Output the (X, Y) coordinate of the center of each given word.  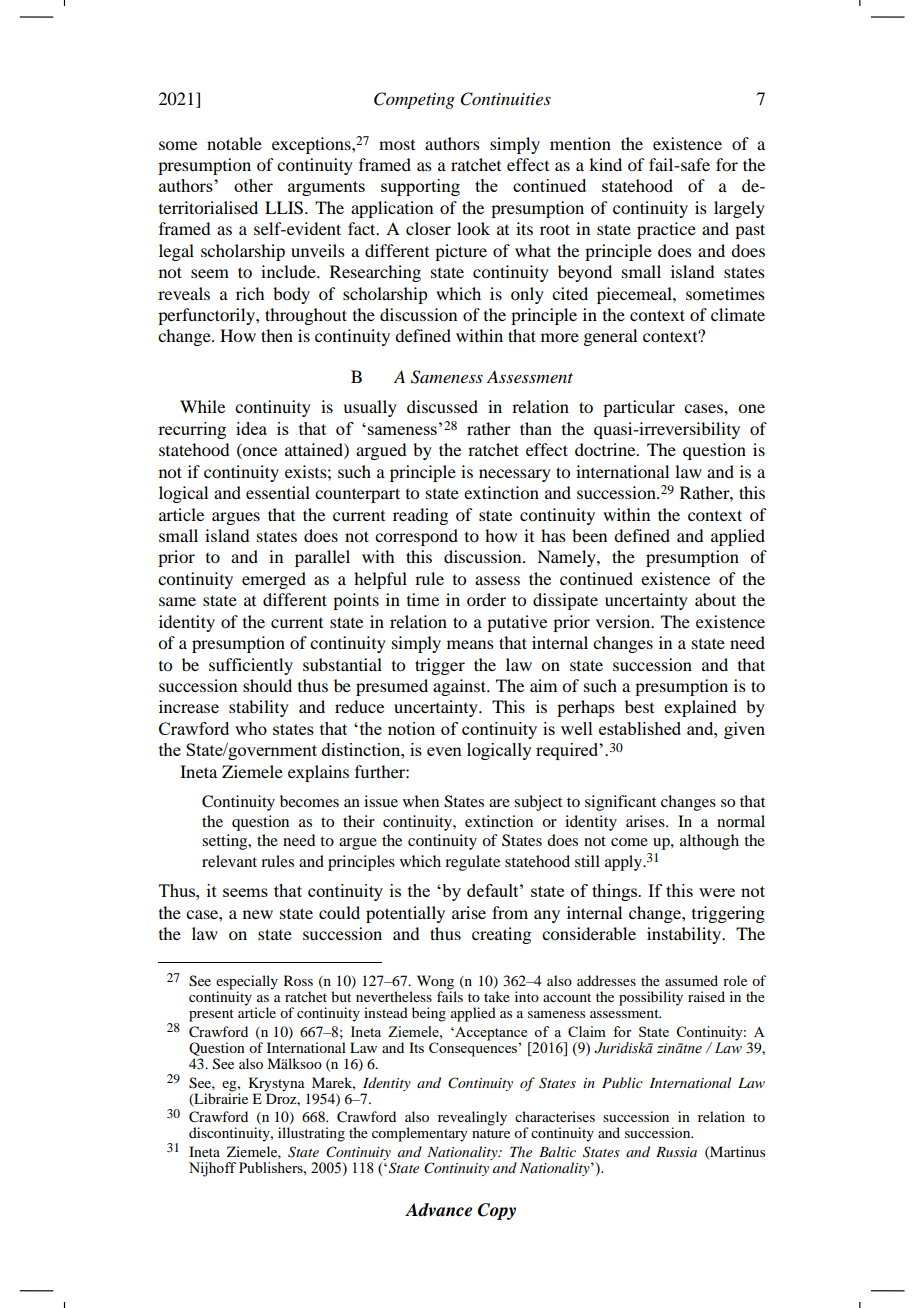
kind (605, 164)
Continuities (506, 99)
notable (234, 143)
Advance (438, 1210)
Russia (676, 1152)
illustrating (311, 1134)
